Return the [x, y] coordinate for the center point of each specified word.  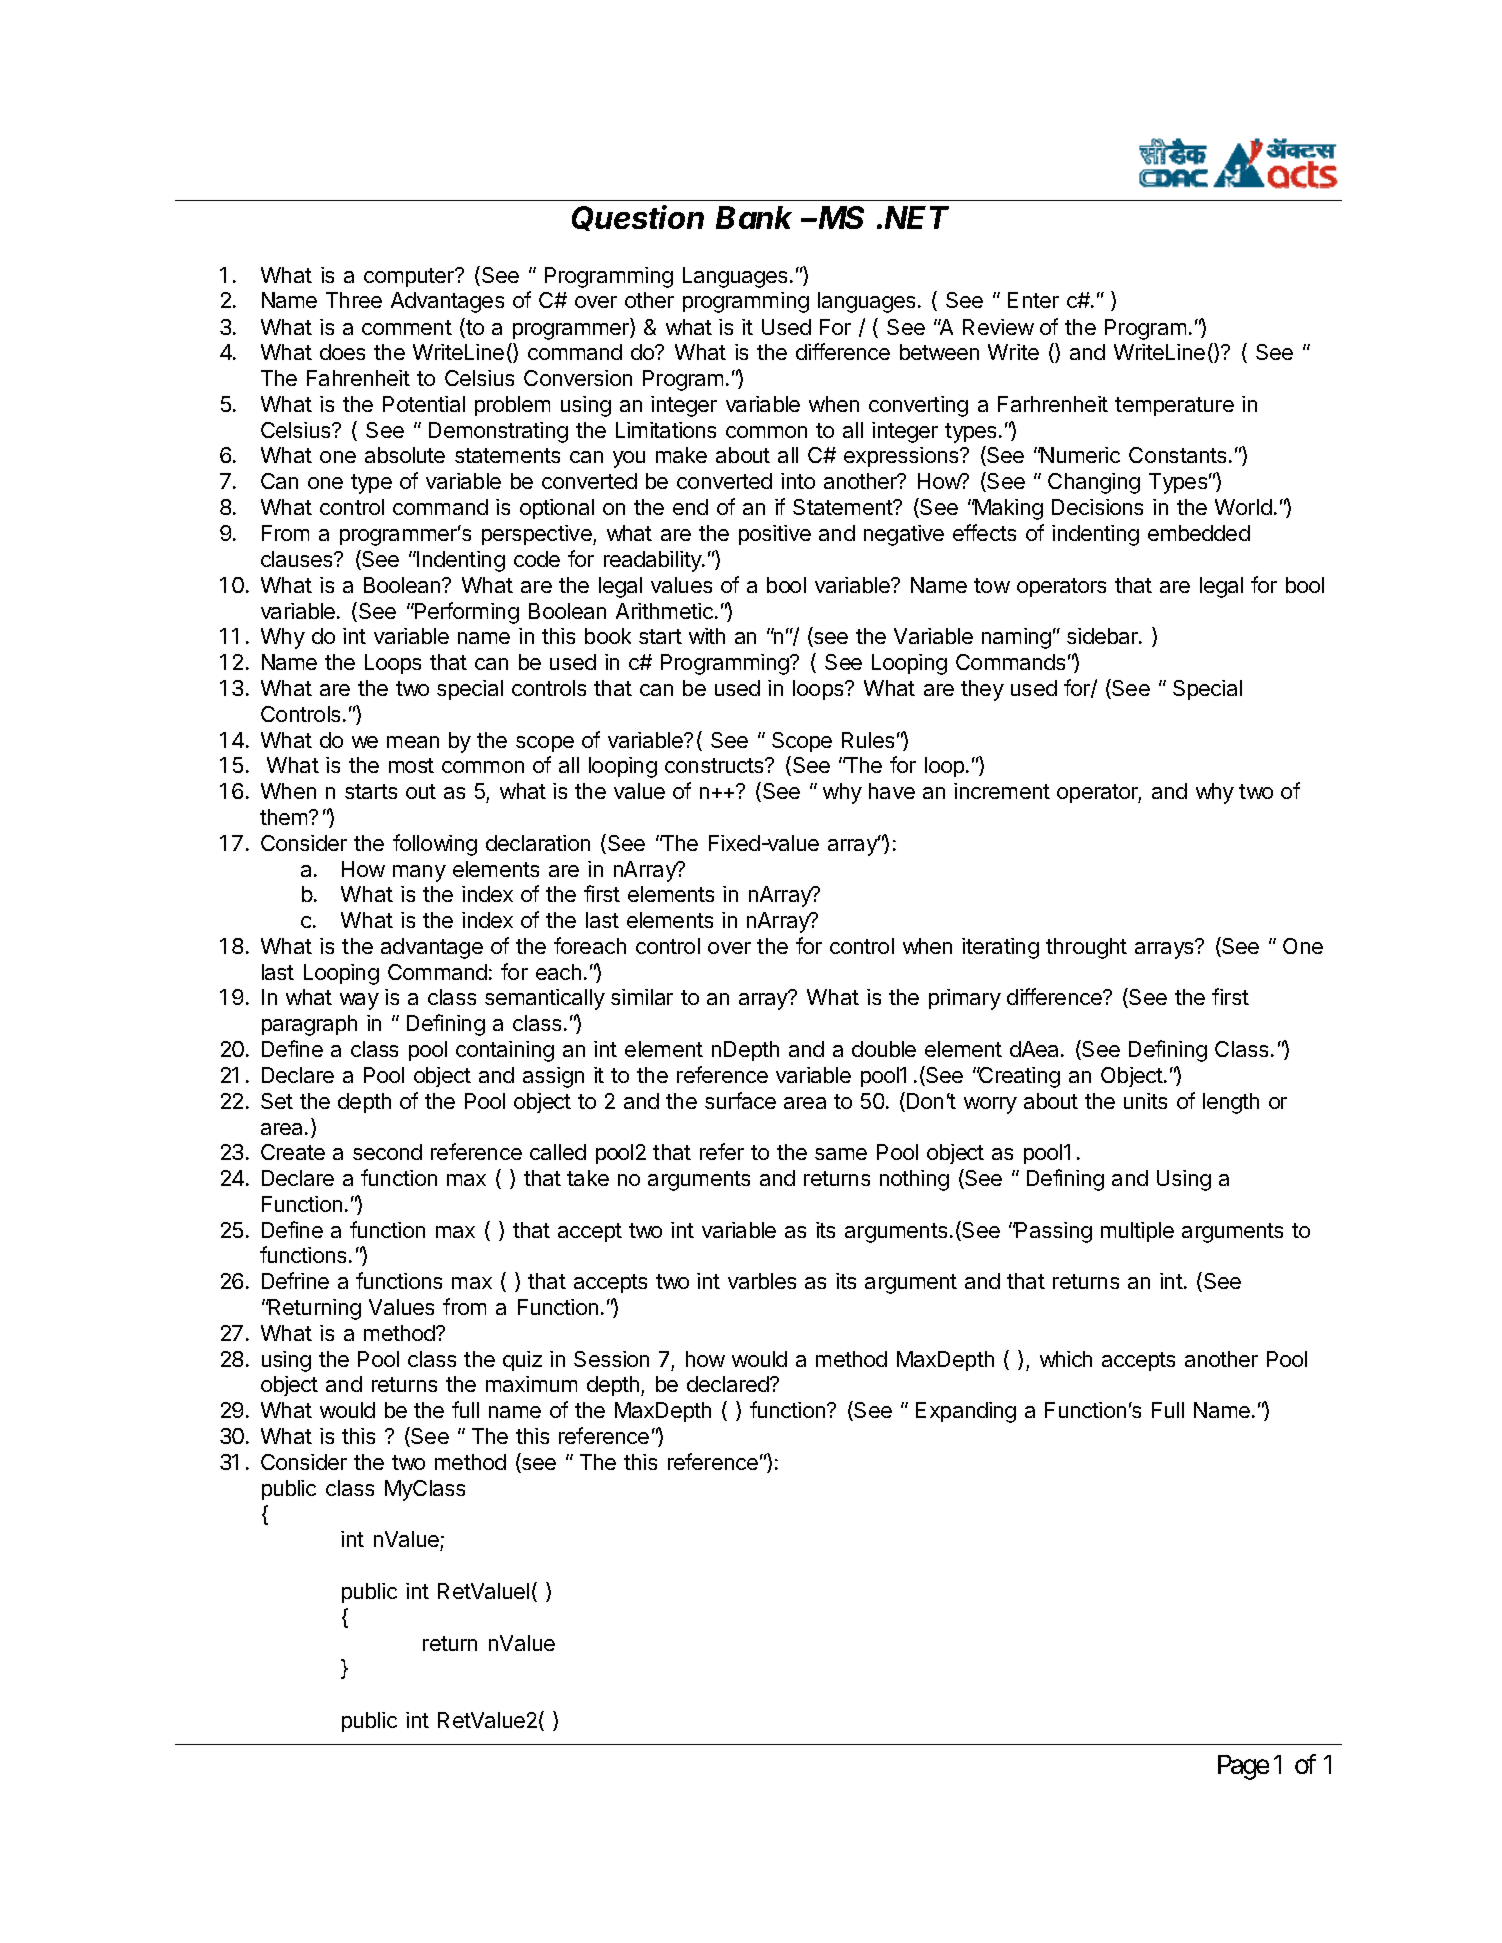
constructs [715, 765]
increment [1002, 791]
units [1145, 1101]
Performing [466, 613]
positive [775, 535]
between [939, 352]
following [435, 845]
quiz [522, 1361]
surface [740, 1100]
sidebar [1103, 636]
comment [407, 327]
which [1066, 1359]
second [387, 1152]
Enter [1033, 300]
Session [611, 1359]
